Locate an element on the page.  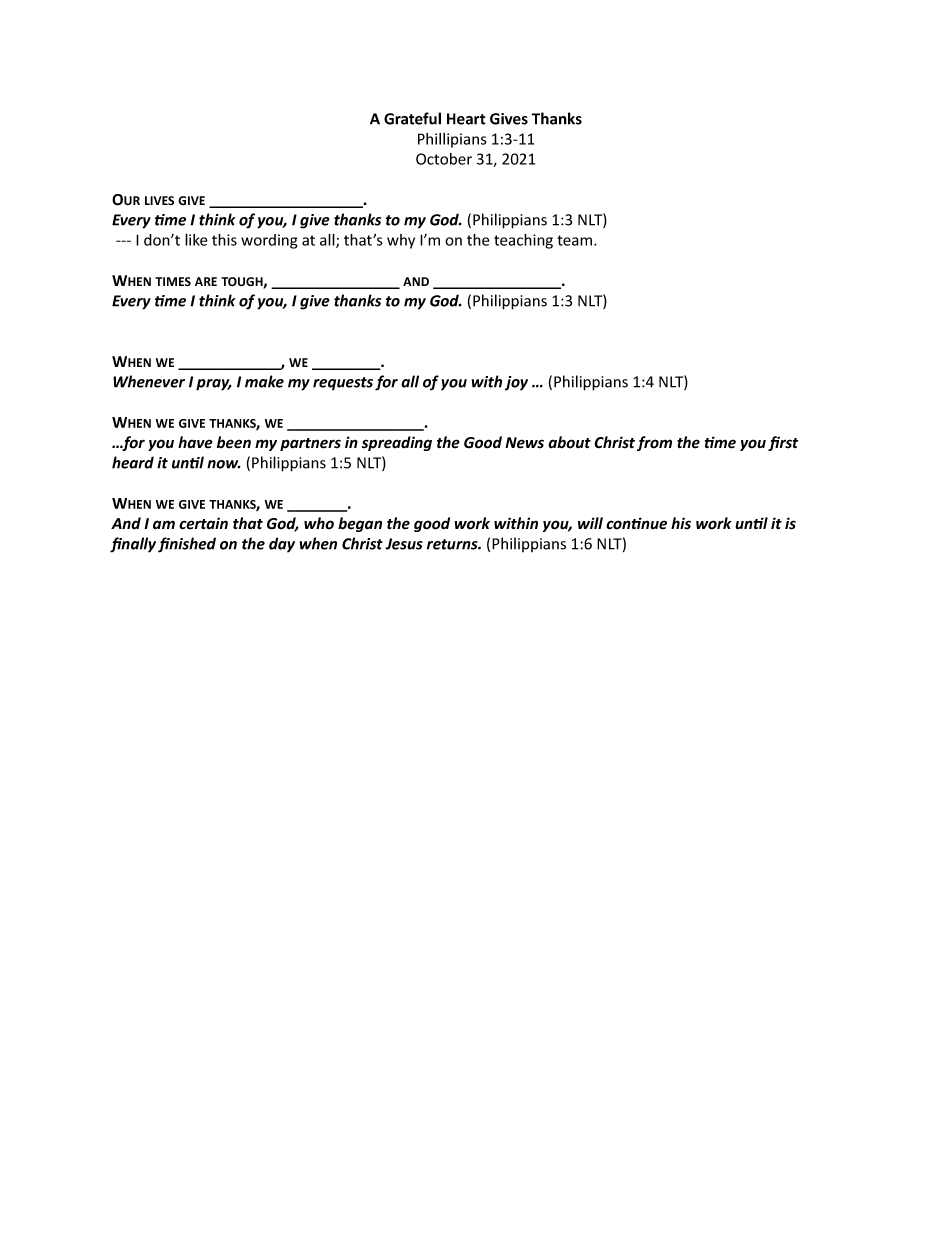
certain is located at coordinates (203, 523).
